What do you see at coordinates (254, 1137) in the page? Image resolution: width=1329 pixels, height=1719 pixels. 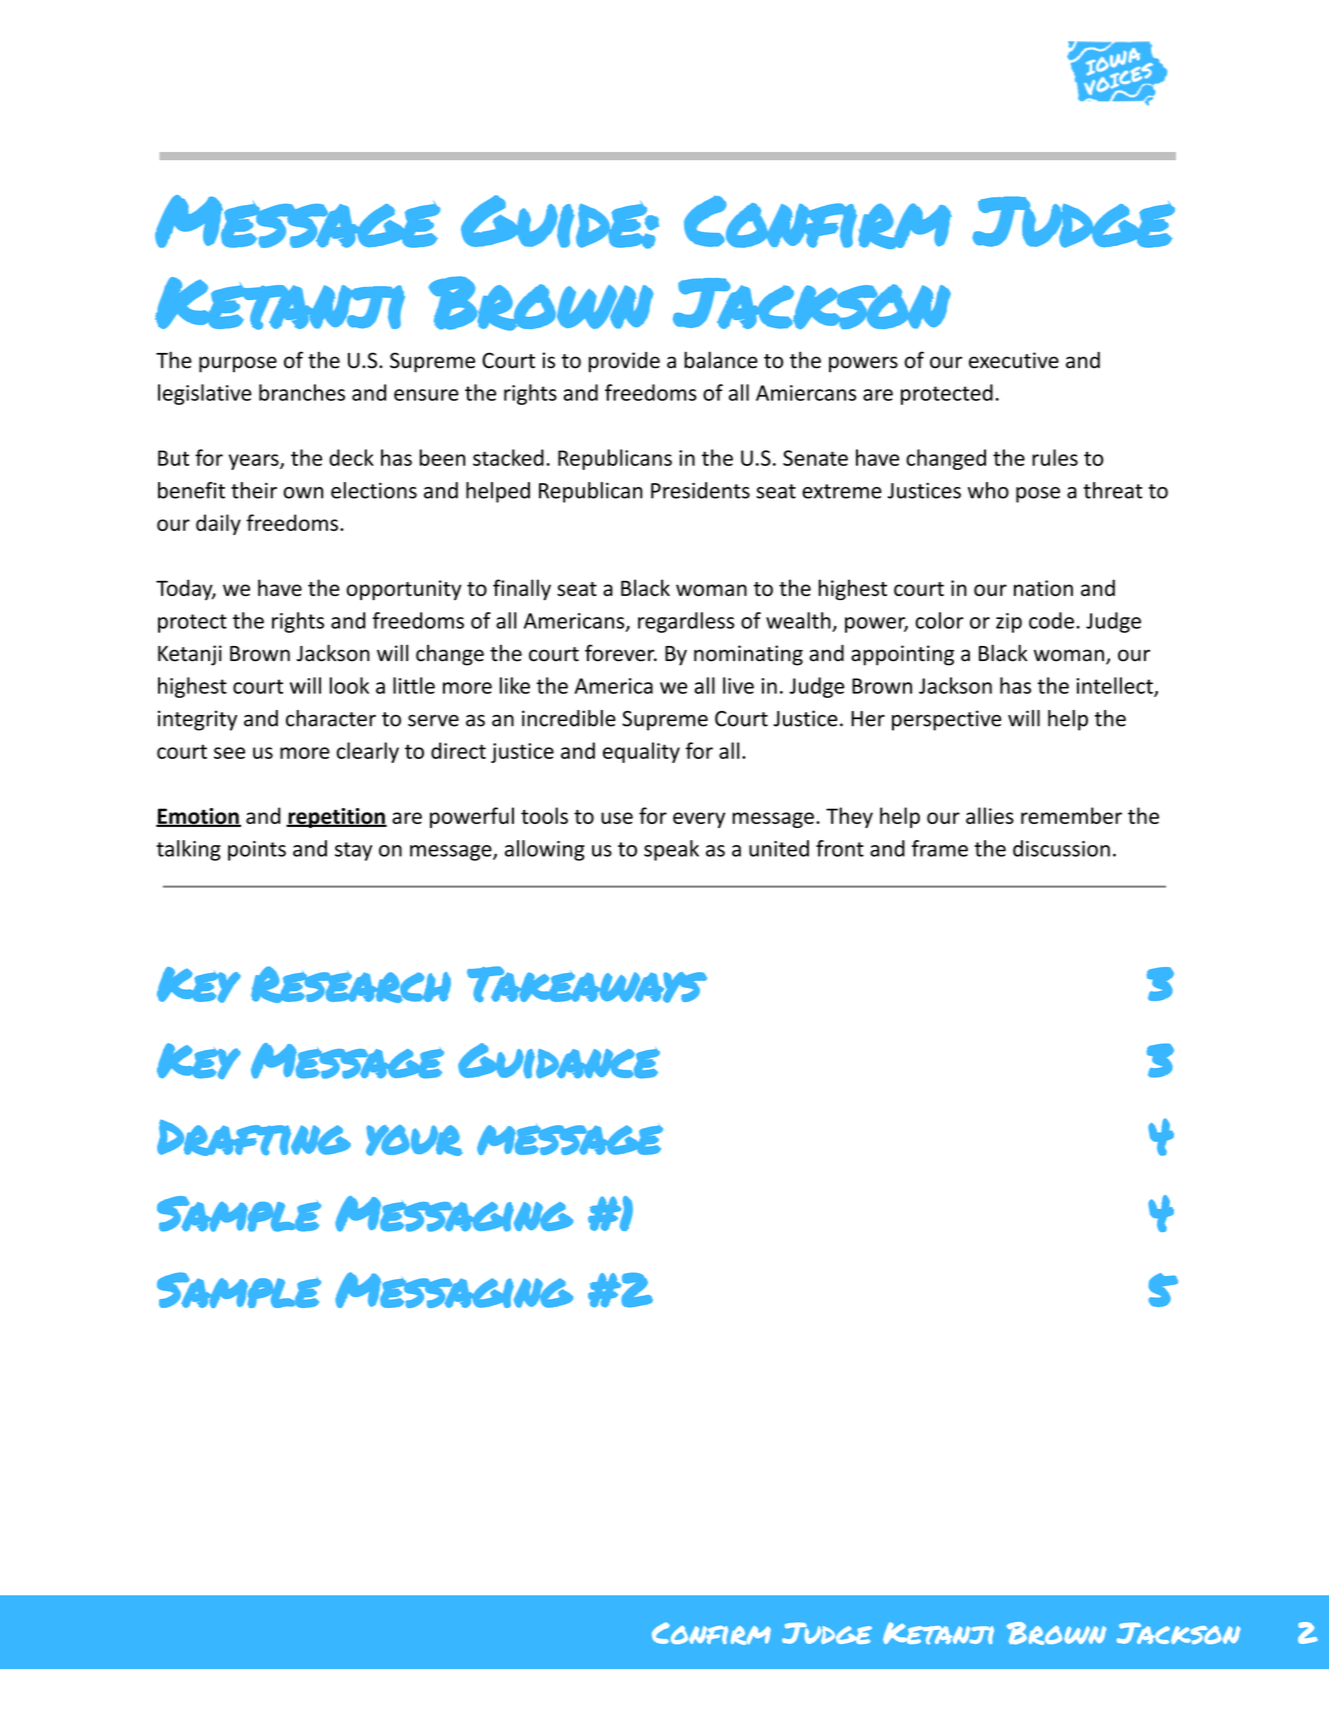 I see `Drafting` at bounding box center [254, 1137].
